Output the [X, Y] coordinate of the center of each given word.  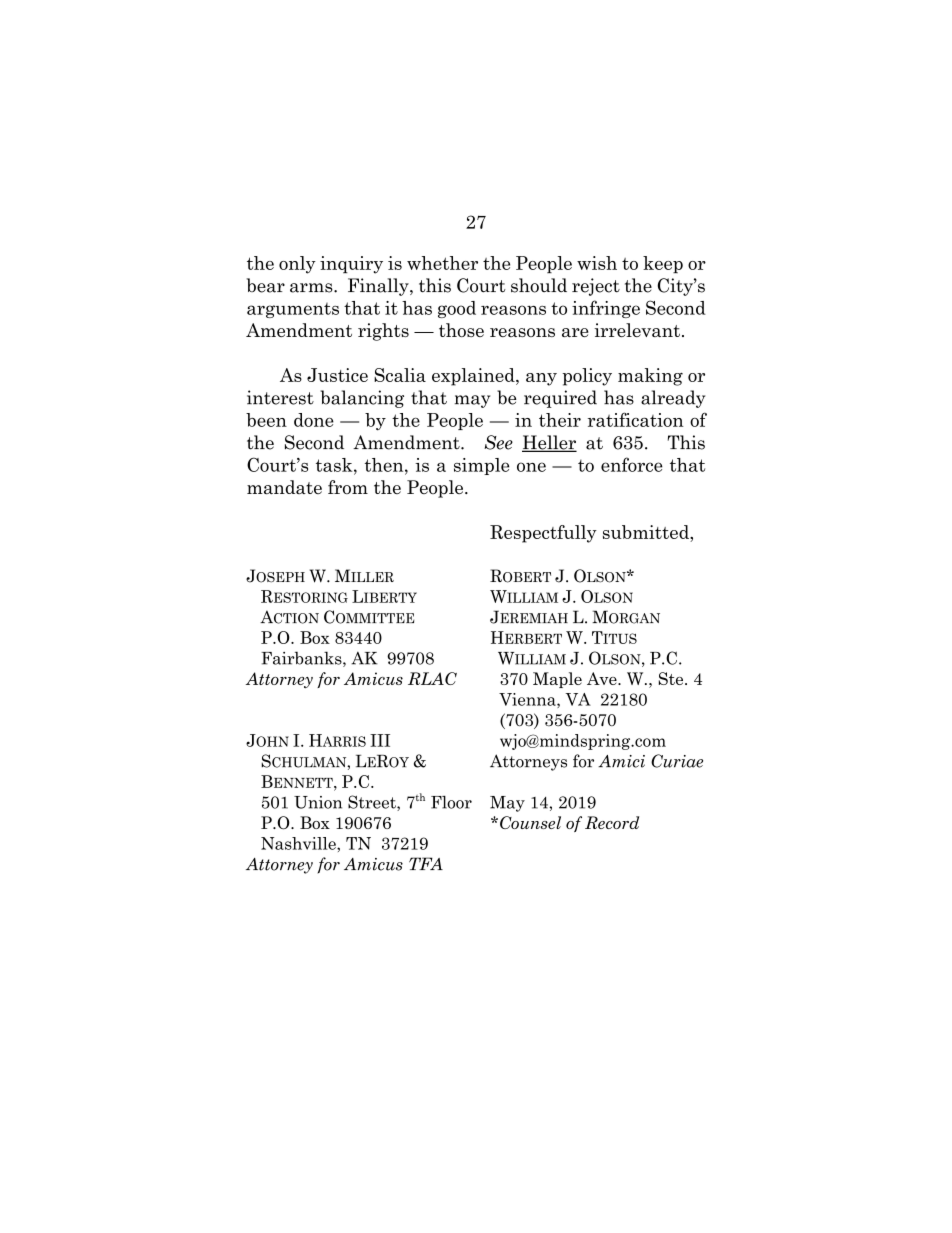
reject [596, 287]
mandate [284, 487]
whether [442, 263]
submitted [647, 532]
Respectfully [543, 534]
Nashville [299, 843]
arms [312, 288]
